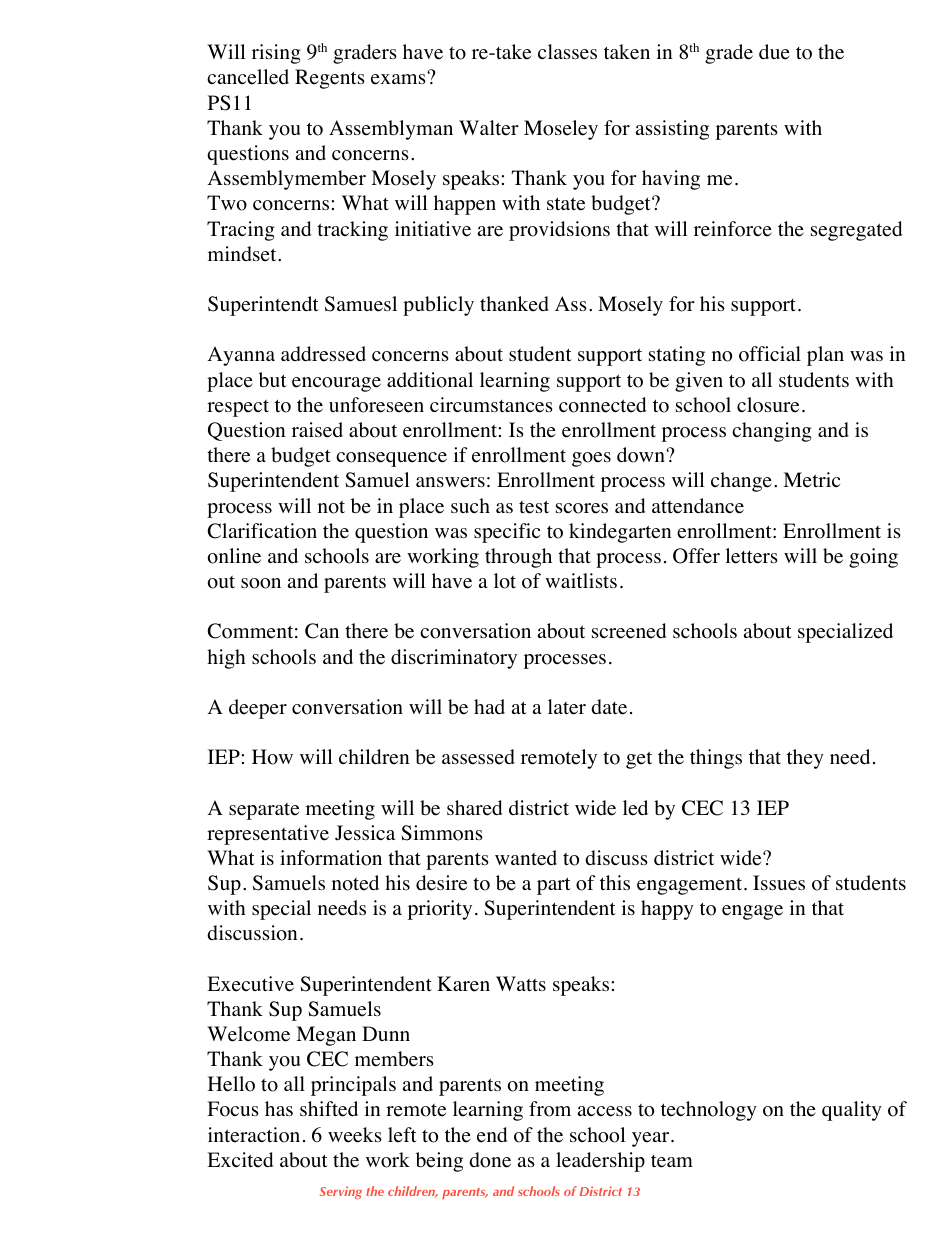  Describe the element at coordinates (774, 52) in the document. I see `due` at that location.
